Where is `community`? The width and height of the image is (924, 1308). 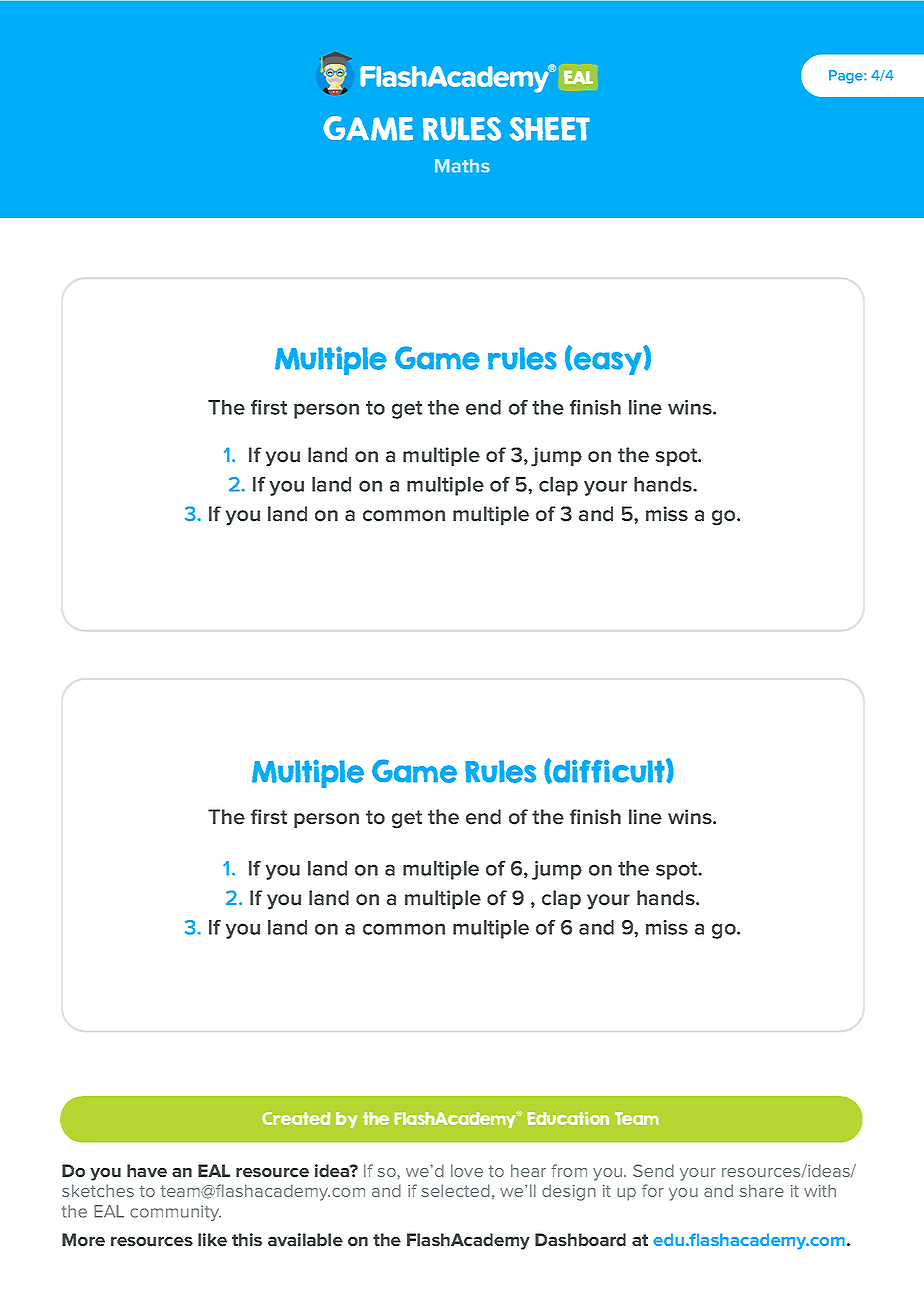 community is located at coordinates (175, 1213).
